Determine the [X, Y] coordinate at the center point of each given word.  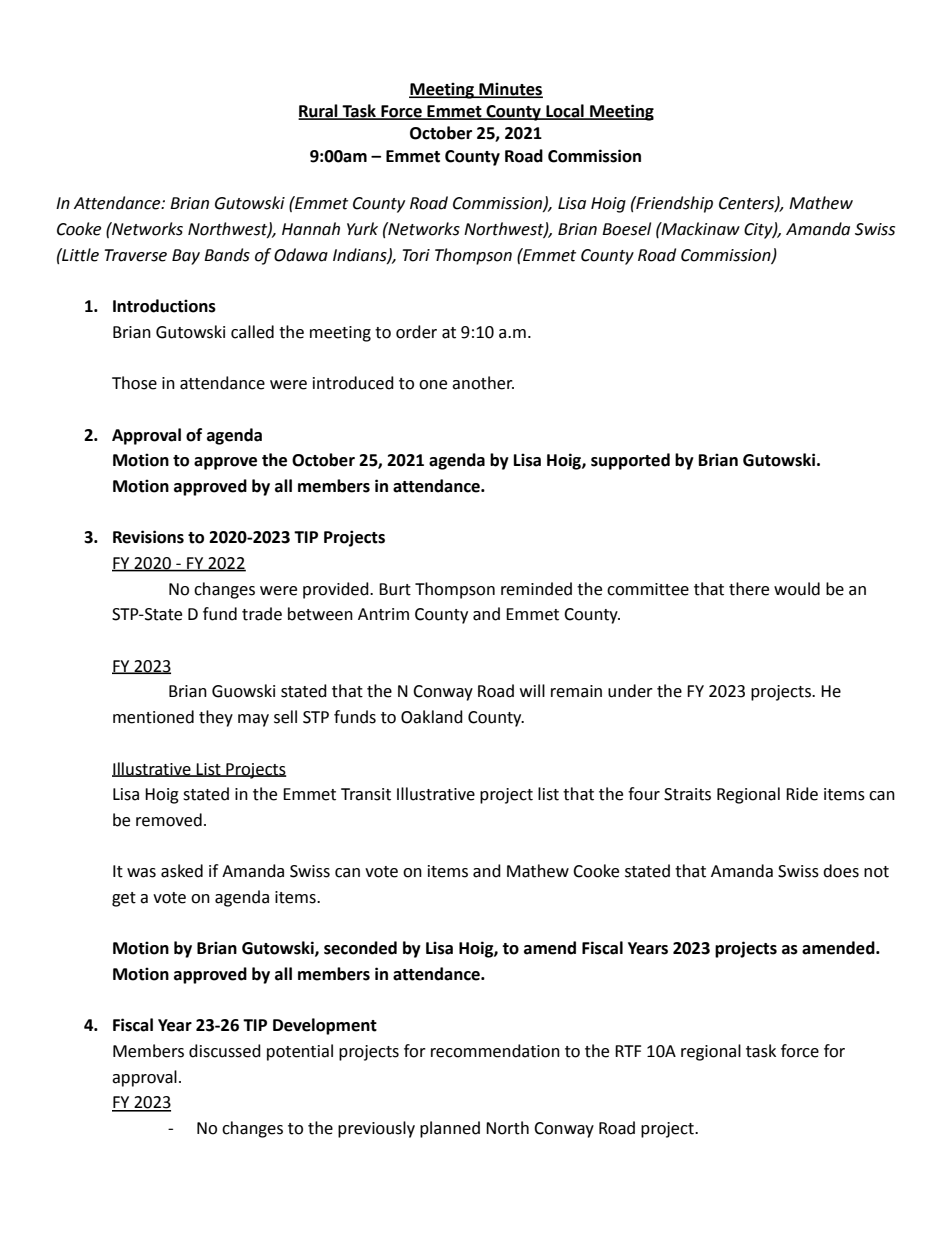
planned [450, 1129]
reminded [536, 589]
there [749, 589]
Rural [319, 112]
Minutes [510, 90]
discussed [225, 1051]
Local [565, 112]
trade [262, 614]
